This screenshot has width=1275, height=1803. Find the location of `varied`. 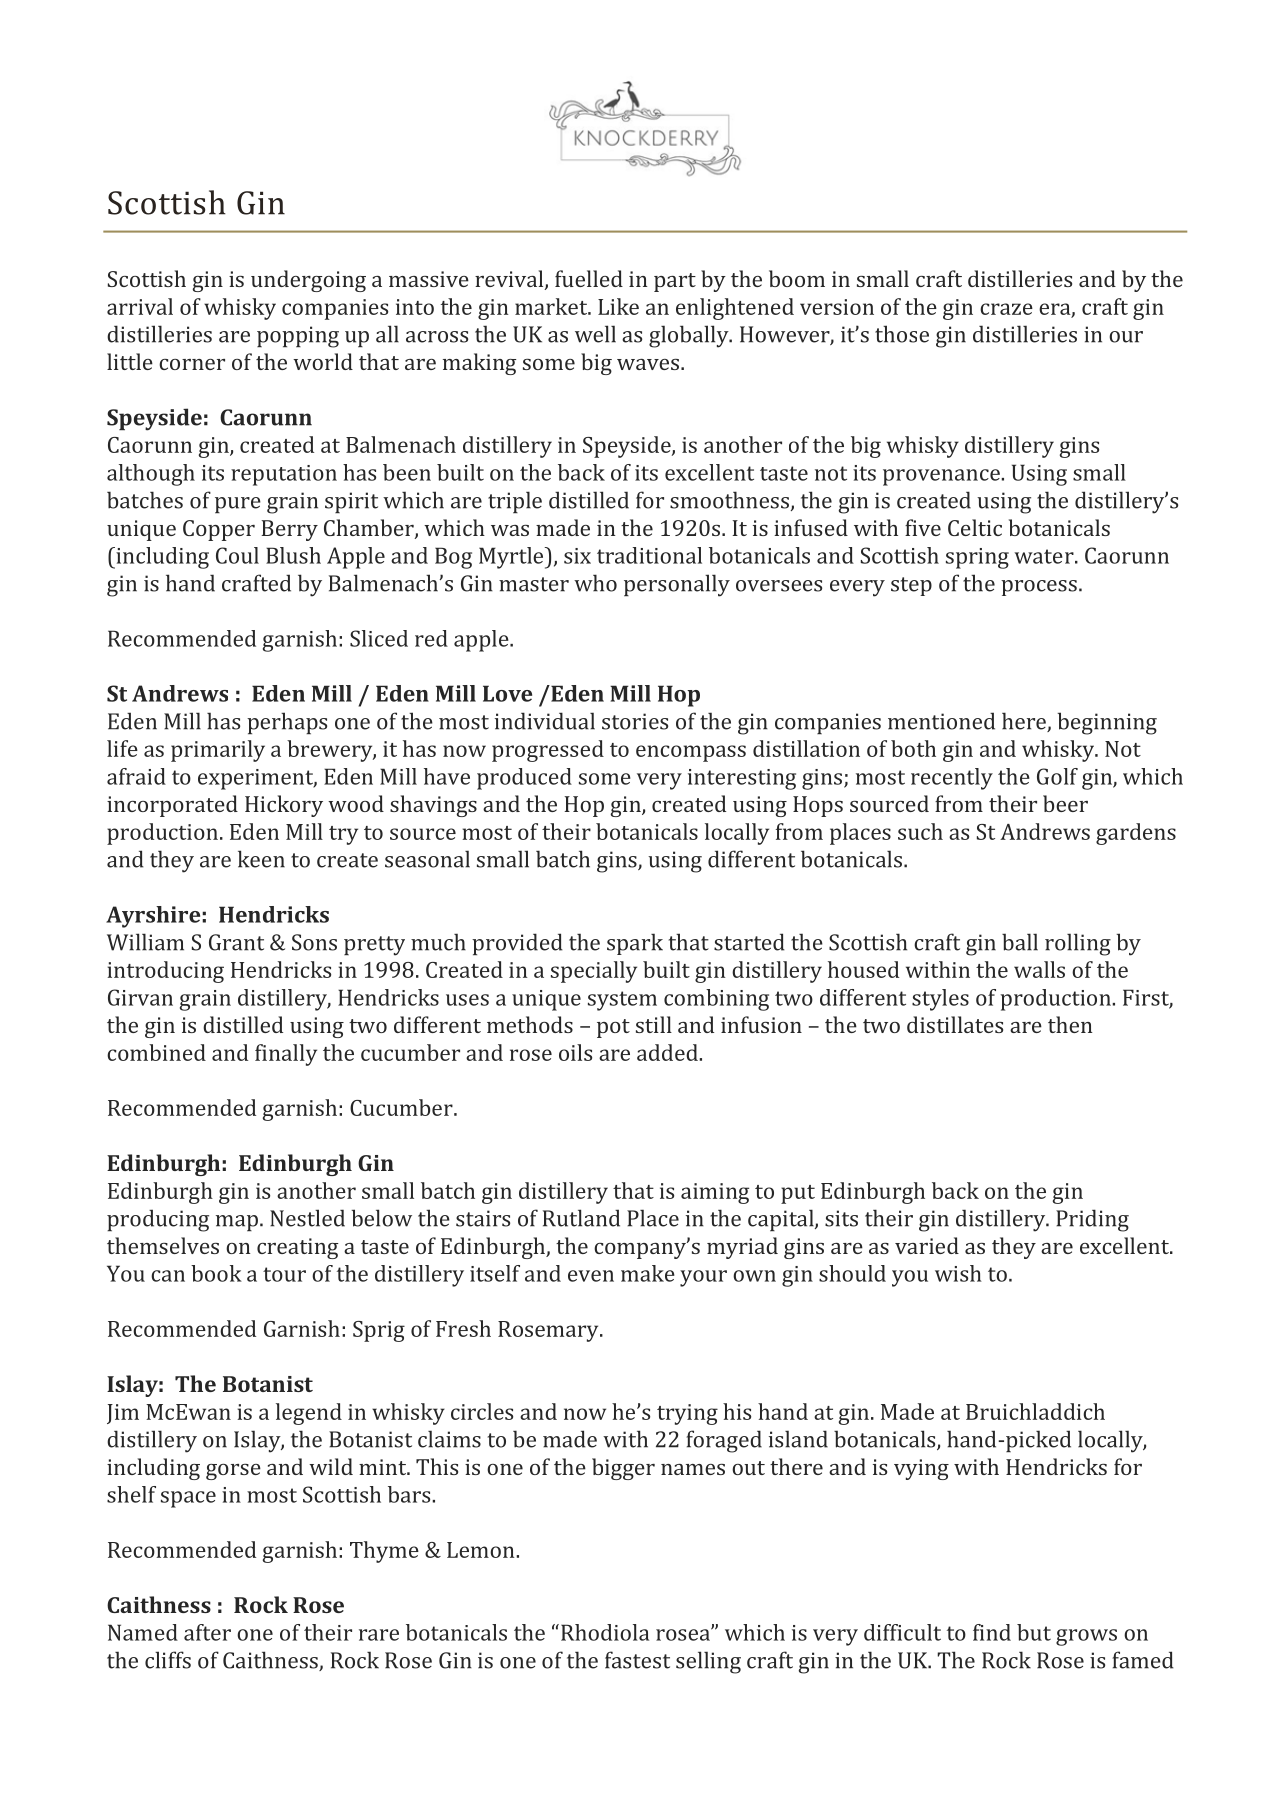

varied is located at coordinates (927, 1245).
